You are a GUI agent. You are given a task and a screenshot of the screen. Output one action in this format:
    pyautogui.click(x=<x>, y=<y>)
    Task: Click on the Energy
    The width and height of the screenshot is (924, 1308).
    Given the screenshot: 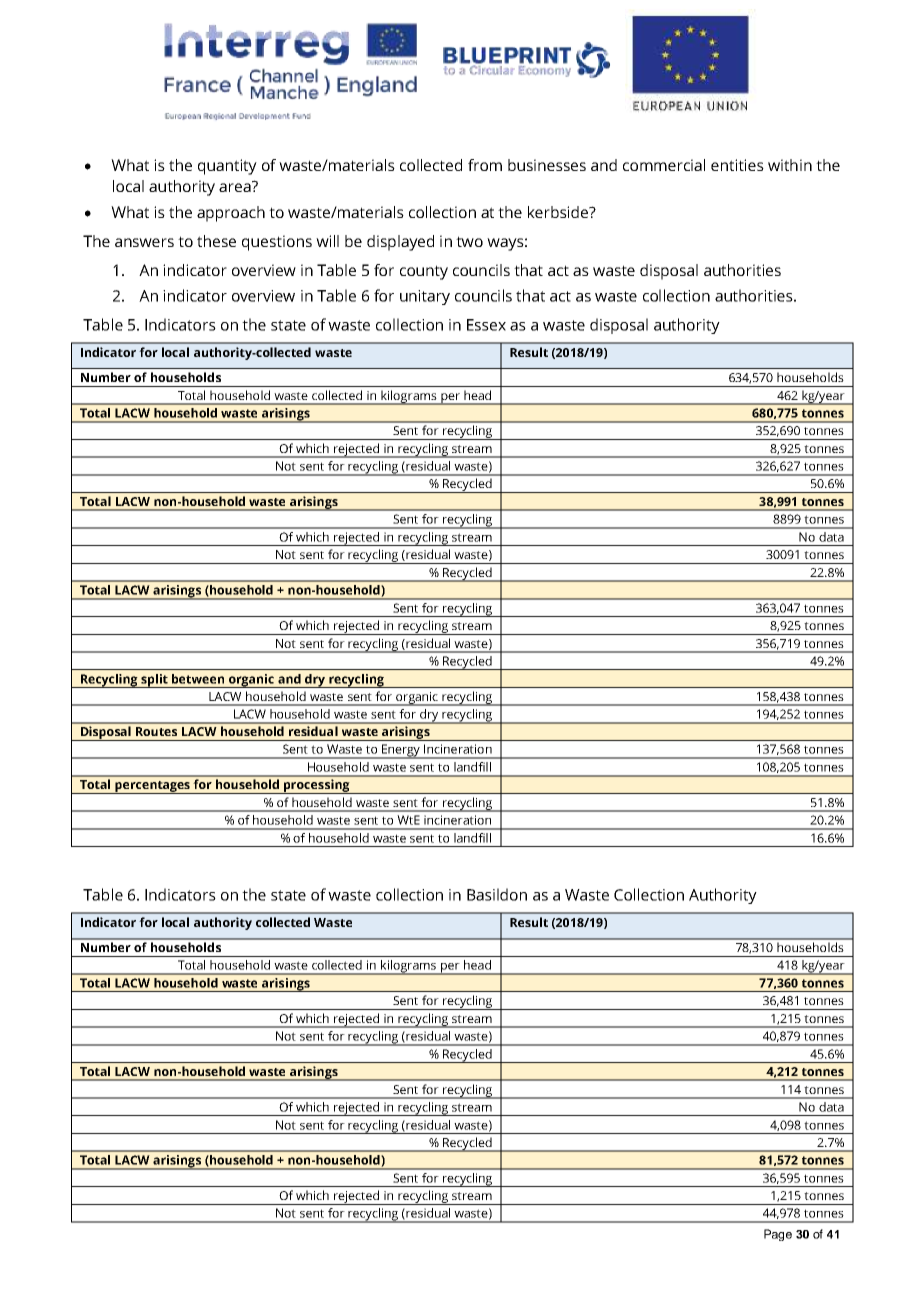 What is the action you would take?
    pyautogui.click(x=401, y=751)
